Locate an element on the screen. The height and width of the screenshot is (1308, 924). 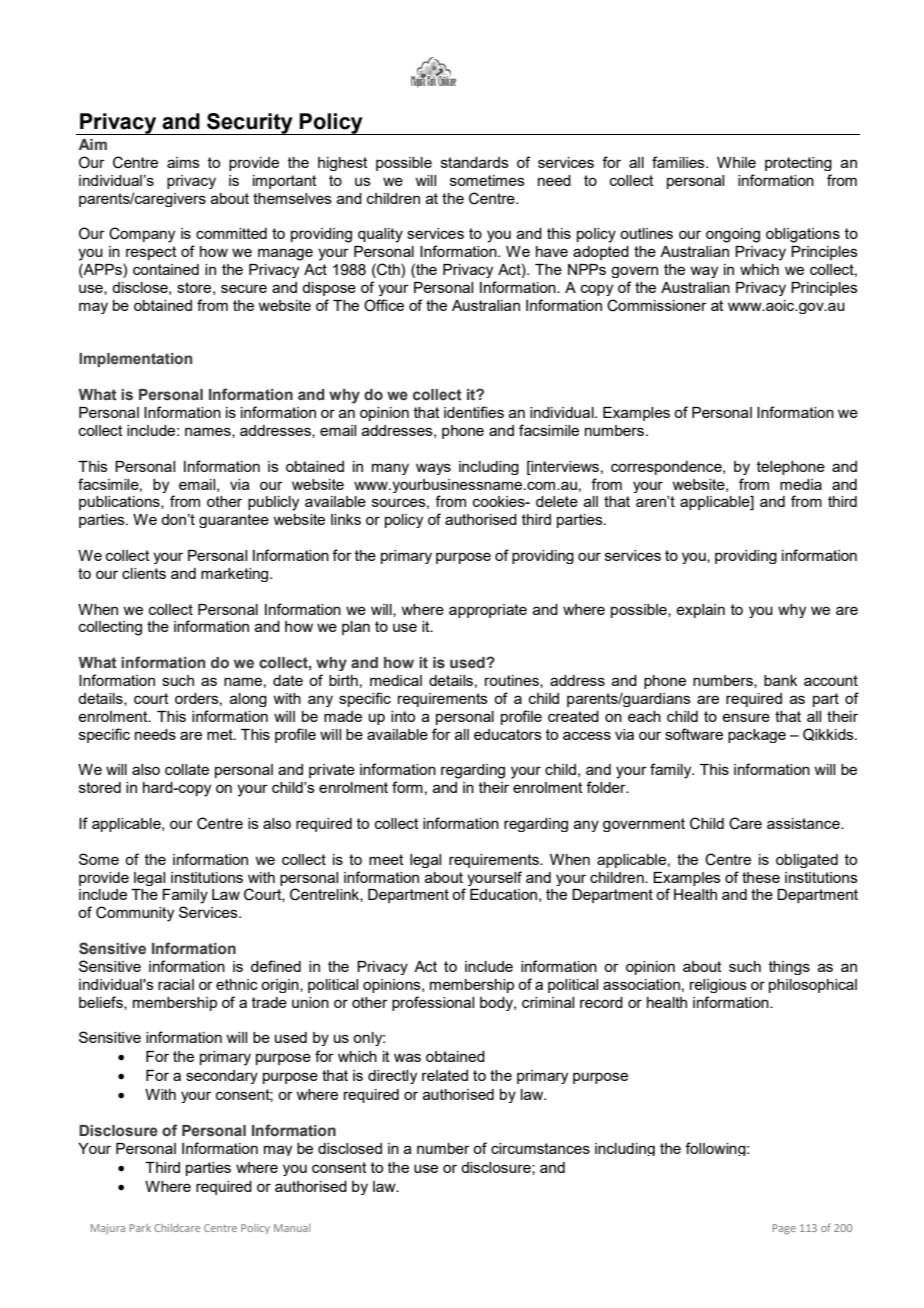
ways is located at coordinates (433, 469).
